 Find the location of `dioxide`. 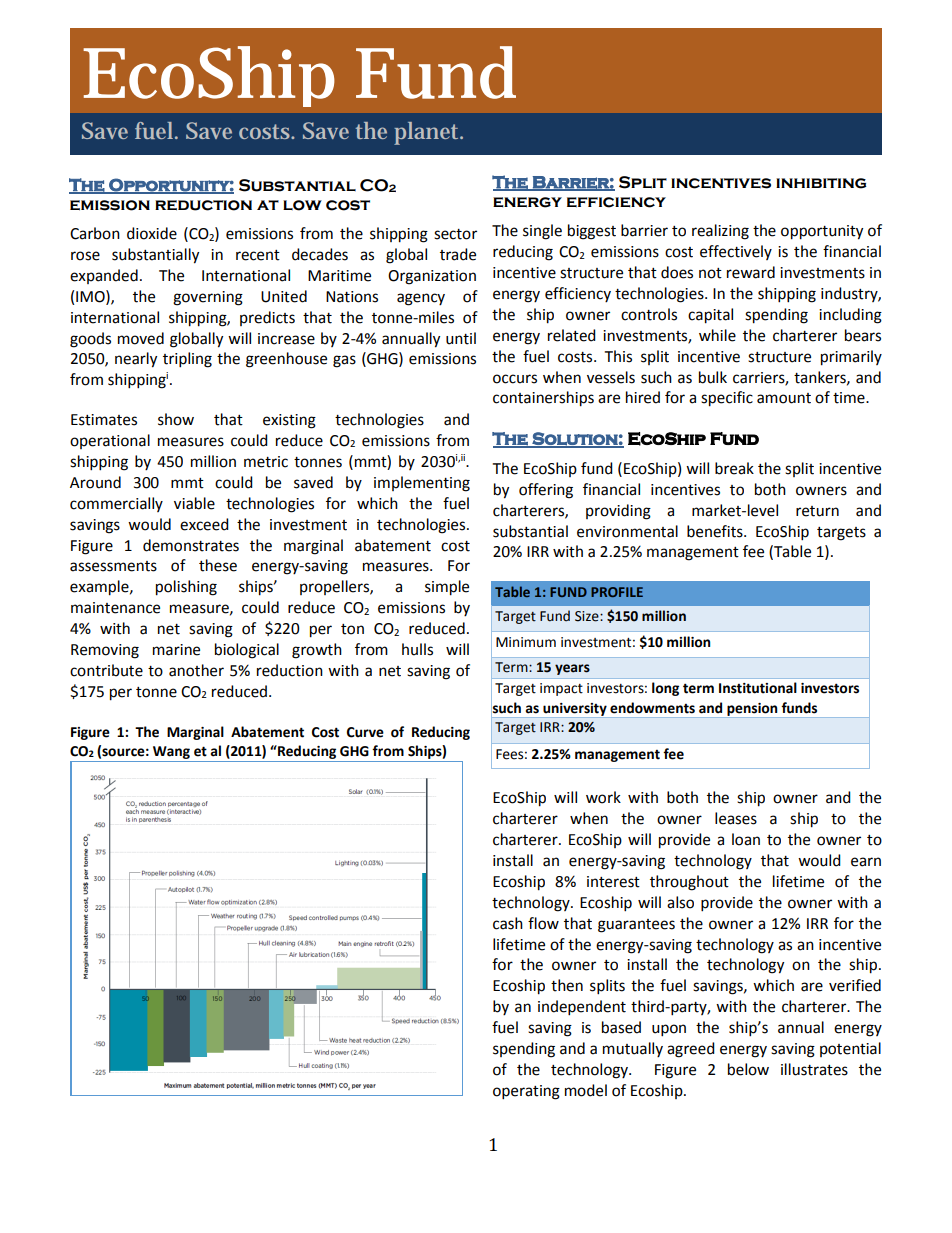

dioxide is located at coordinates (152, 233).
